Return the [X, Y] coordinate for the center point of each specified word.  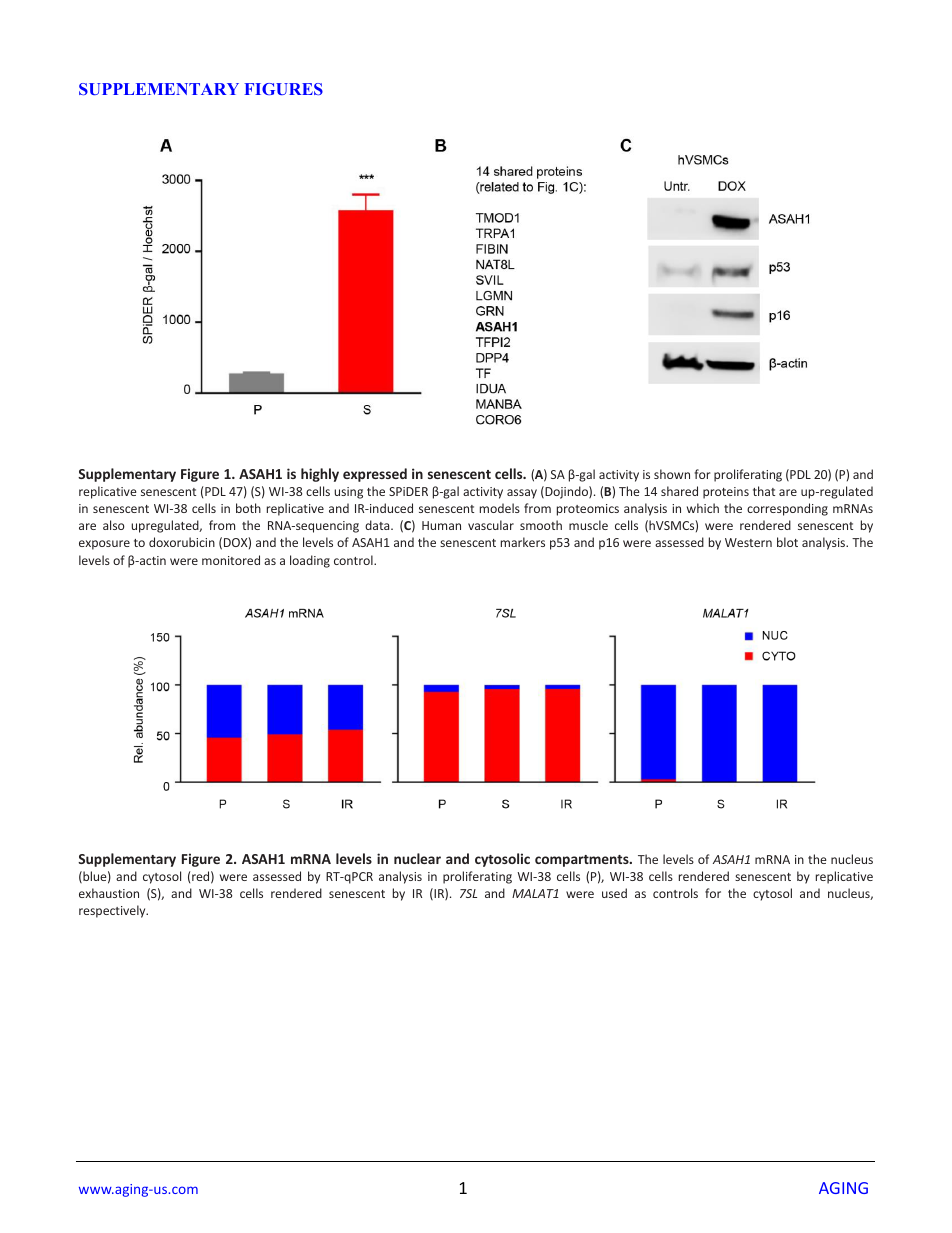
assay [522, 494]
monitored [231, 560]
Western [748, 542]
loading [310, 561]
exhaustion [109, 893]
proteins [726, 493]
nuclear [417, 858]
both [248, 508]
